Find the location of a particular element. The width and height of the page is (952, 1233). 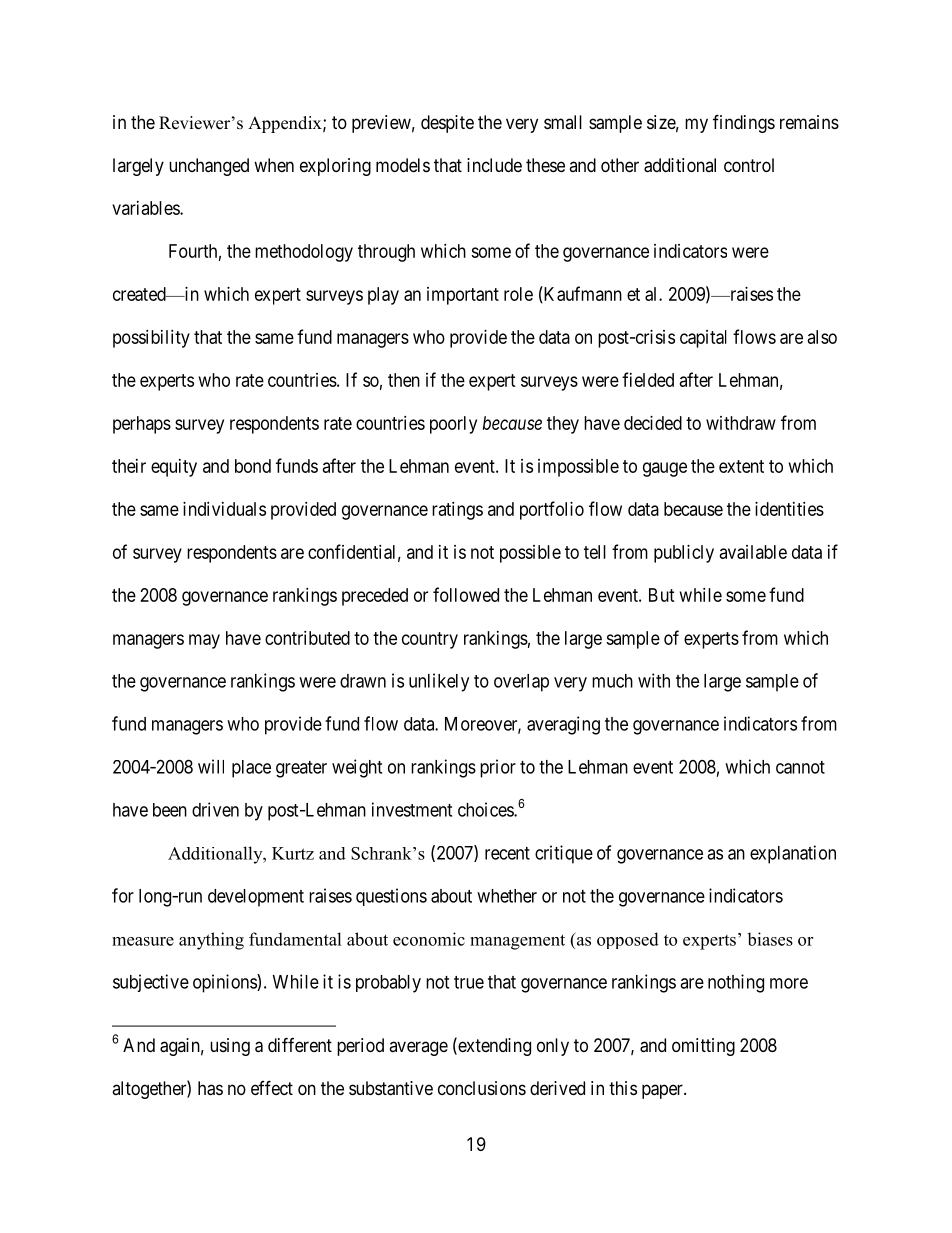

may is located at coordinates (204, 641).
